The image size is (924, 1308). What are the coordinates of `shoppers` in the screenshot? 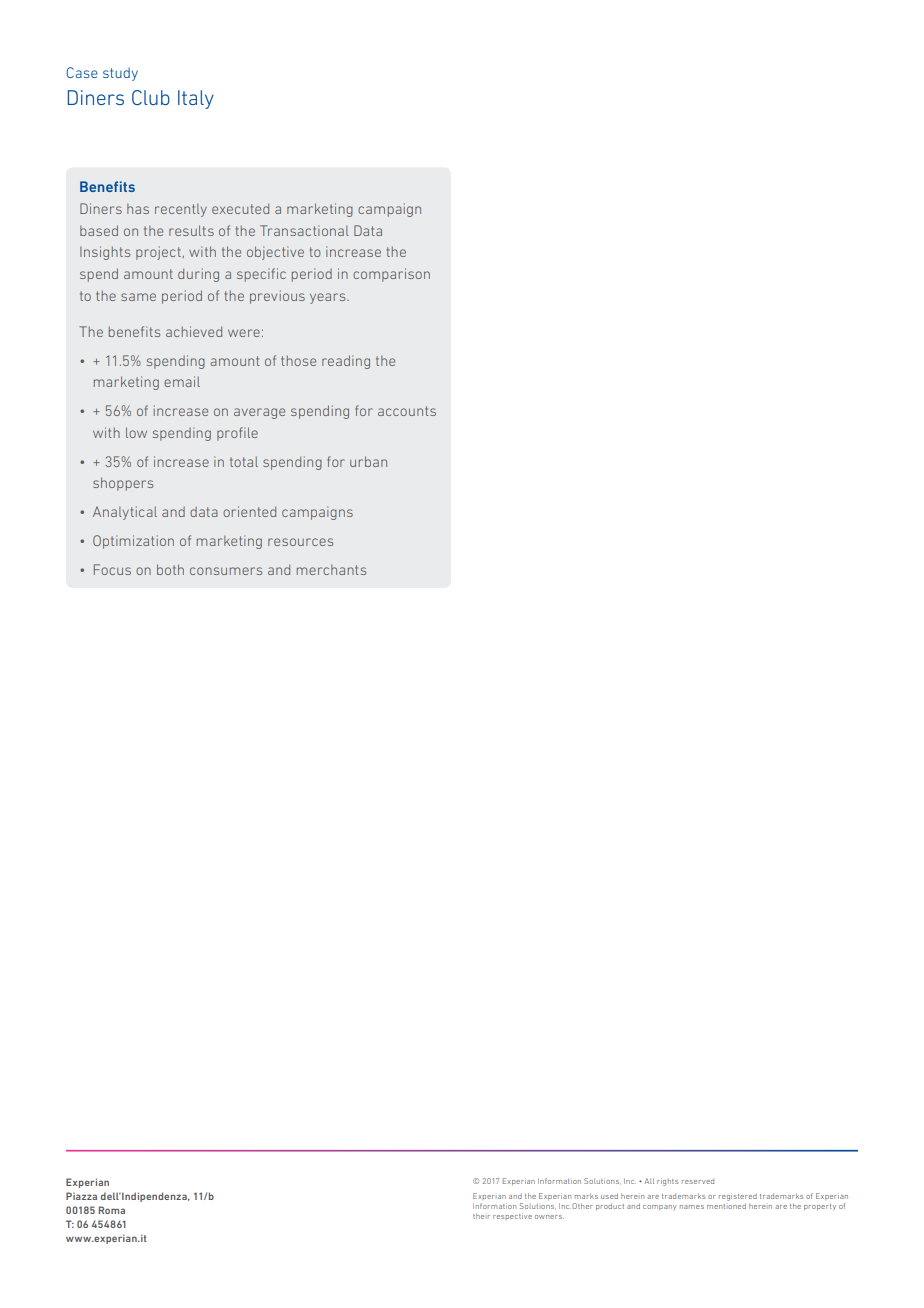 It's located at (123, 484).
